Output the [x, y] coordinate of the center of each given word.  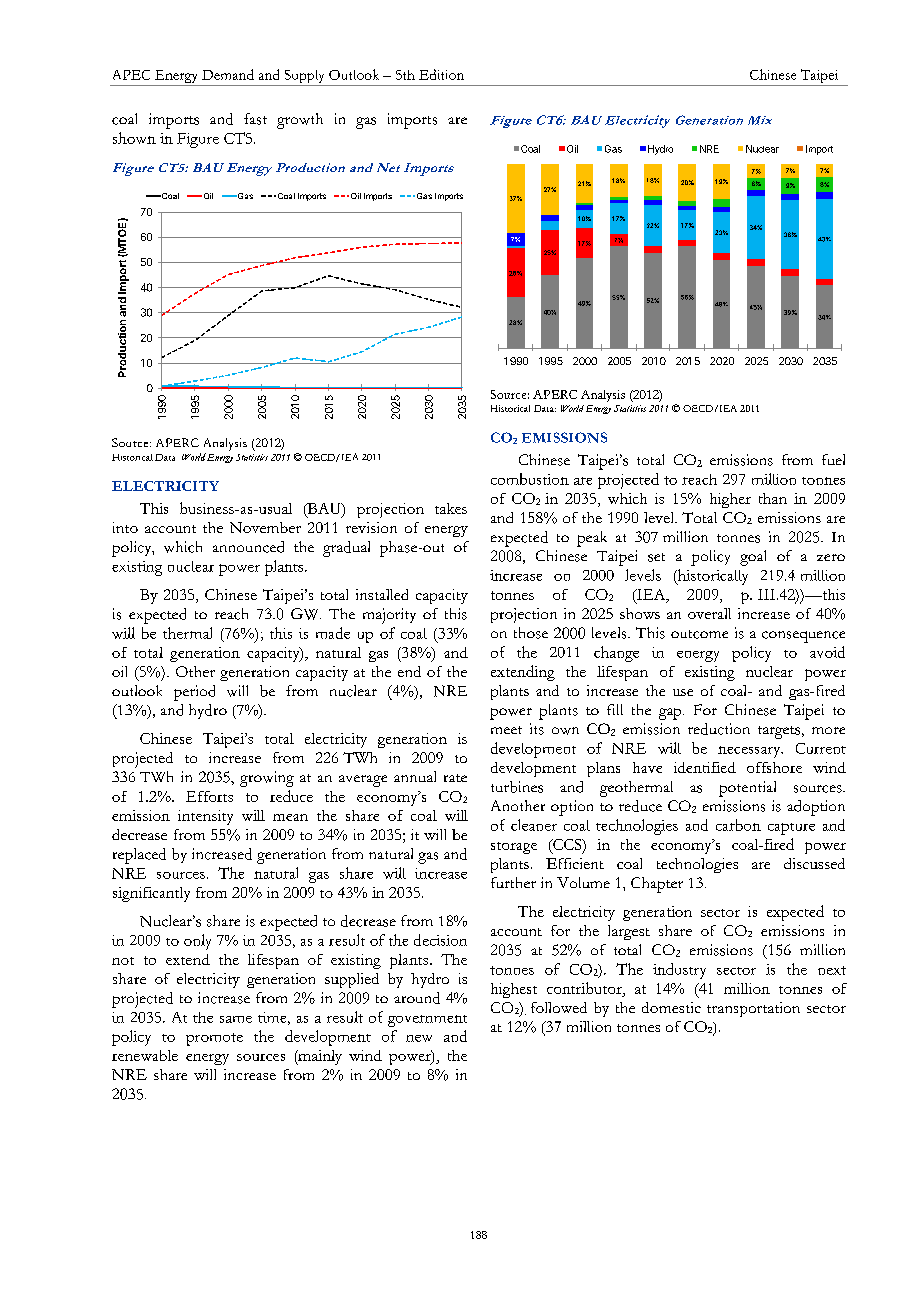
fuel [833, 459]
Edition [441, 74]
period [194, 693]
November [265, 527]
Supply [304, 78]
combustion [530, 479]
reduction [719, 729]
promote [214, 1039]
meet [506, 730]
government [427, 1021]
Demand [228, 74]
